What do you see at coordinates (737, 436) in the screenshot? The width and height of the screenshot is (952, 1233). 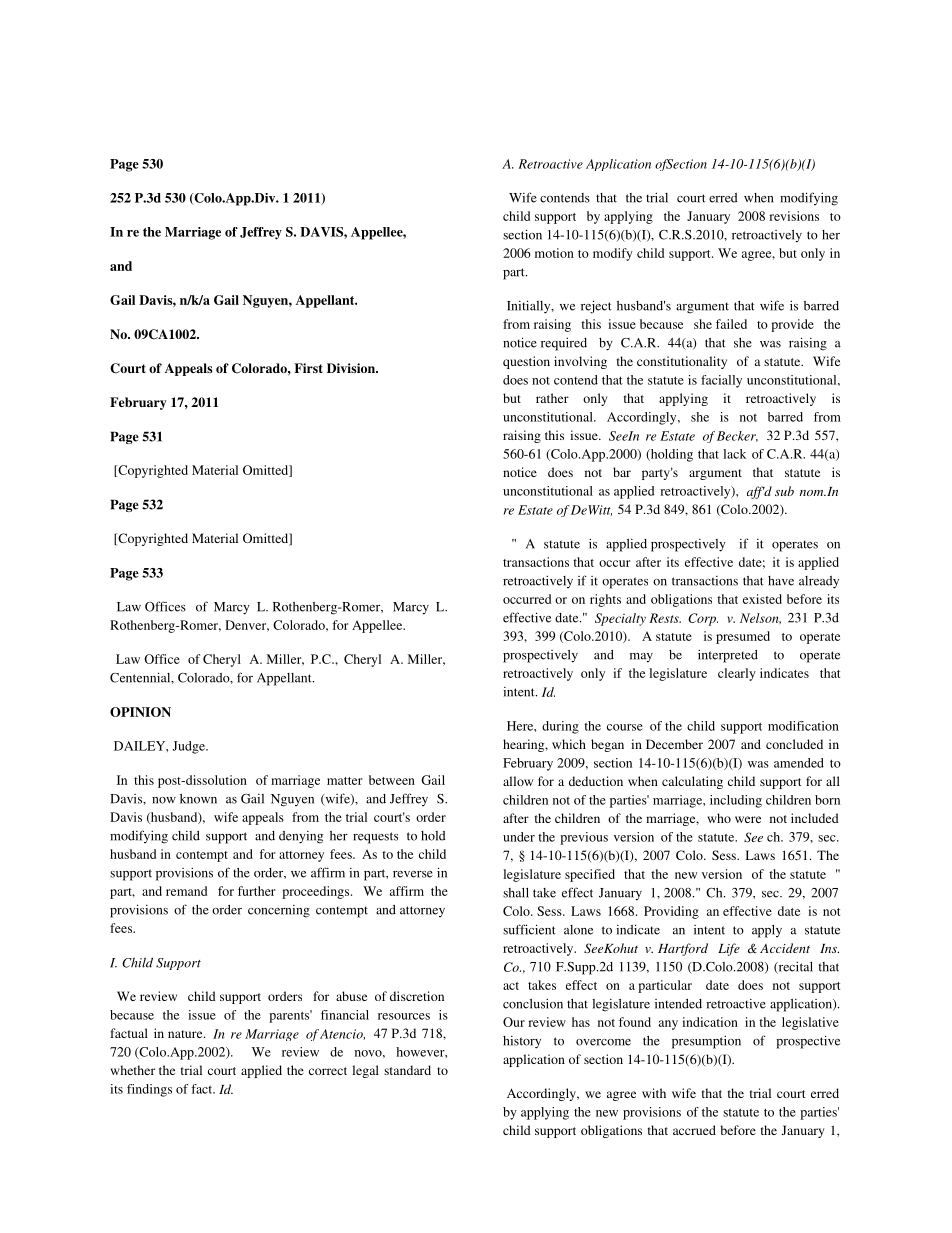 I see `Becker` at bounding box center [737, 436].
